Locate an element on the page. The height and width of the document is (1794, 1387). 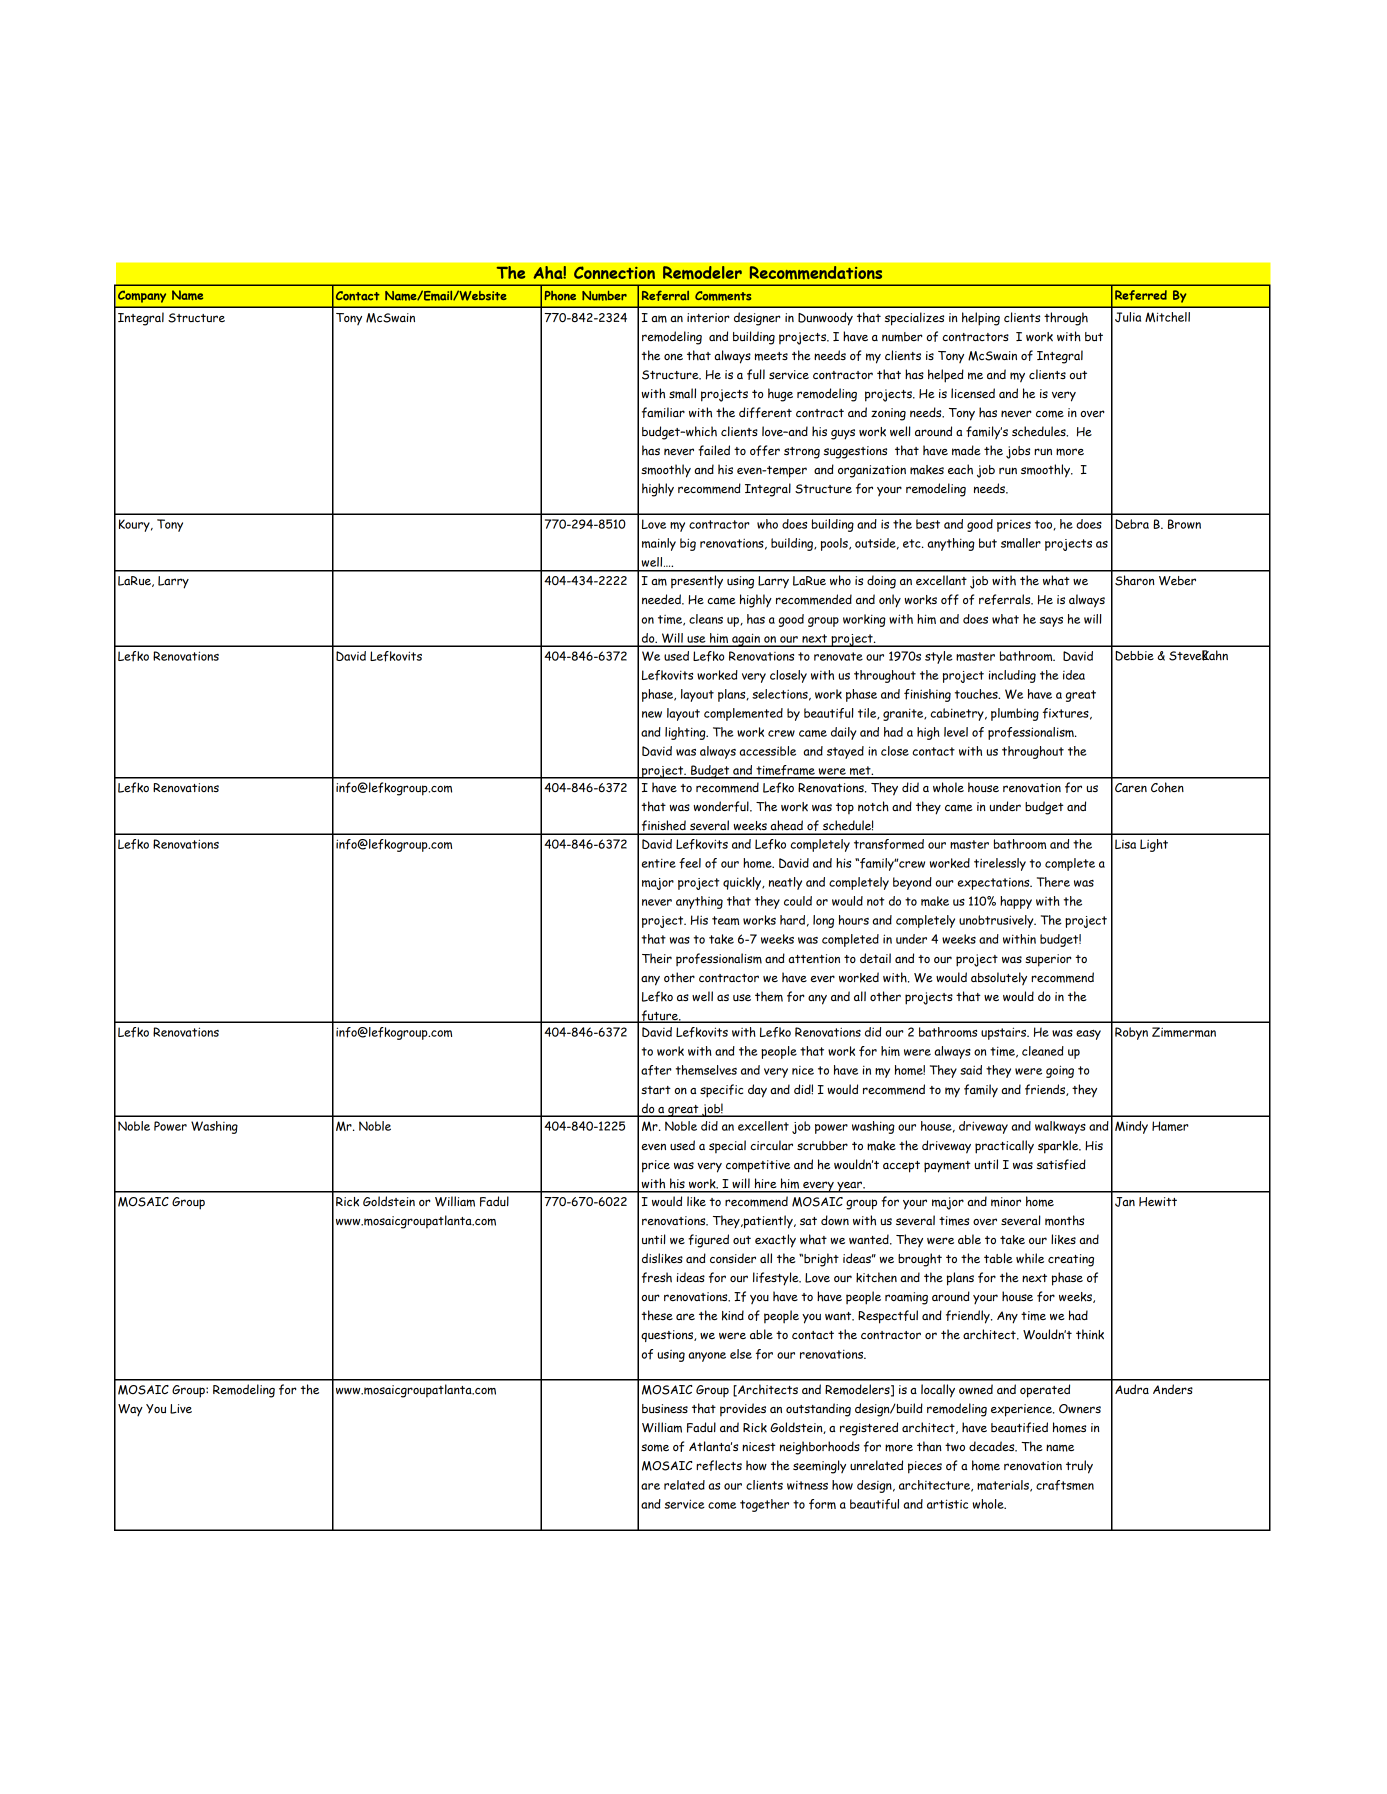
after is located at coordinates (656, 1070).
